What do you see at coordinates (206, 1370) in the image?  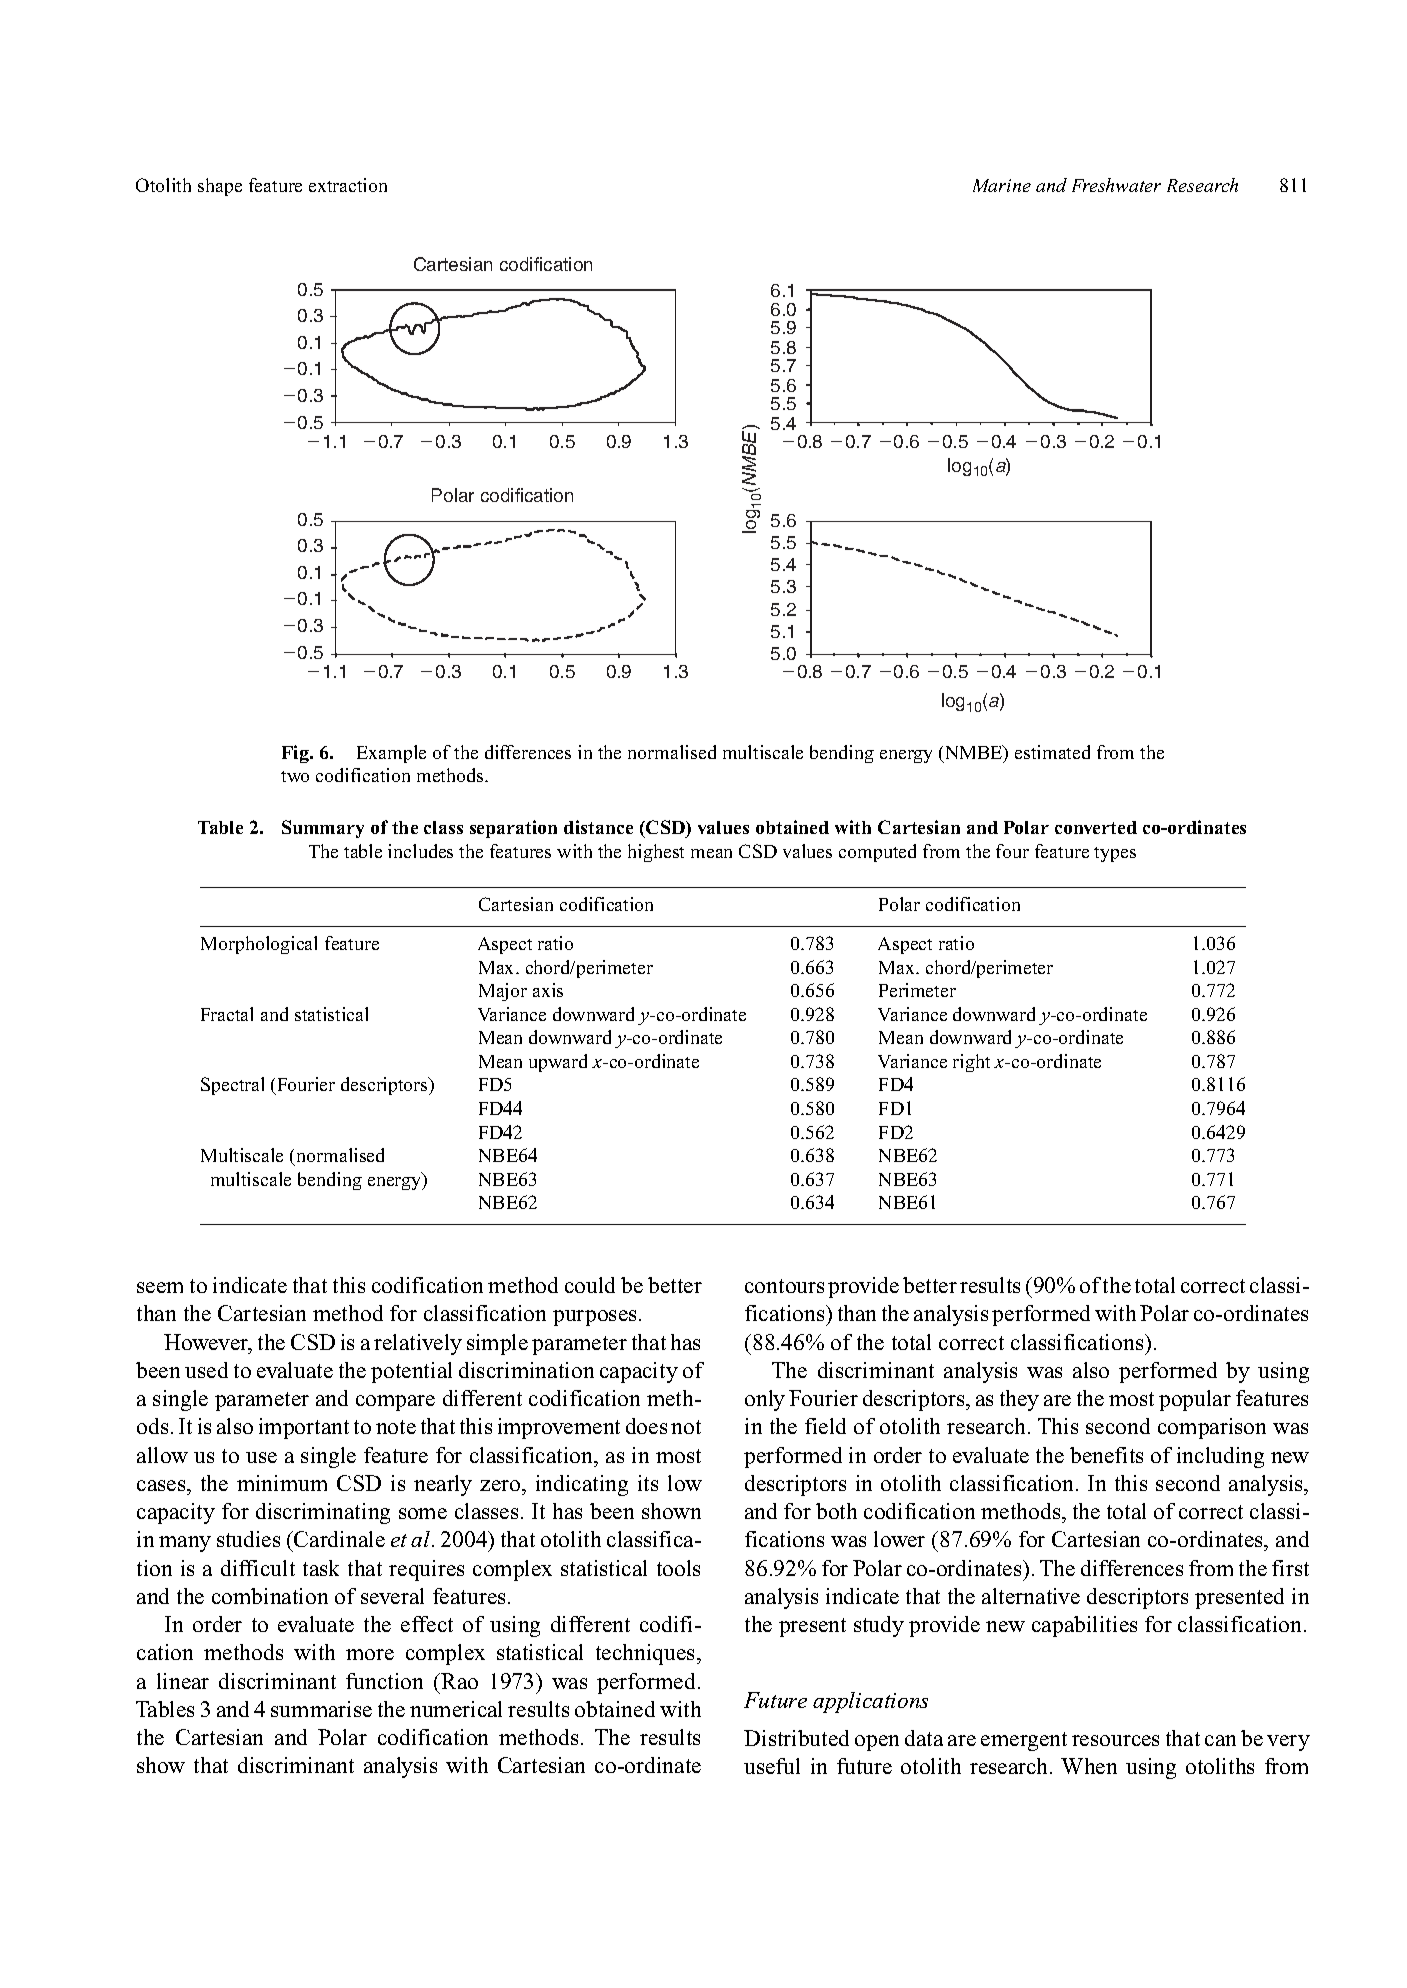 I see `used` at bounding box center [206, 1370].
